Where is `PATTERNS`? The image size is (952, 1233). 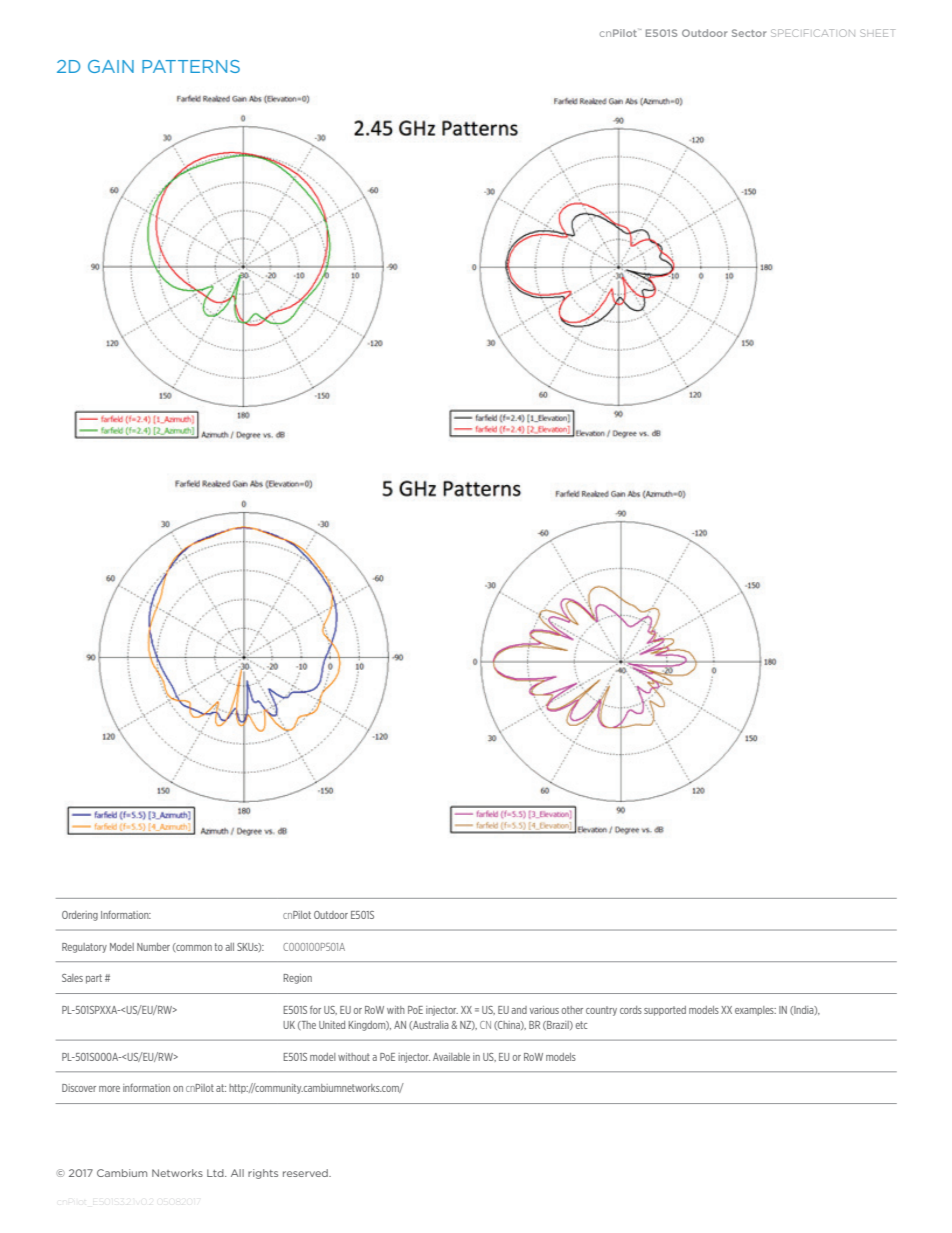 PATTERNS is located at coordinates (191, 66).
